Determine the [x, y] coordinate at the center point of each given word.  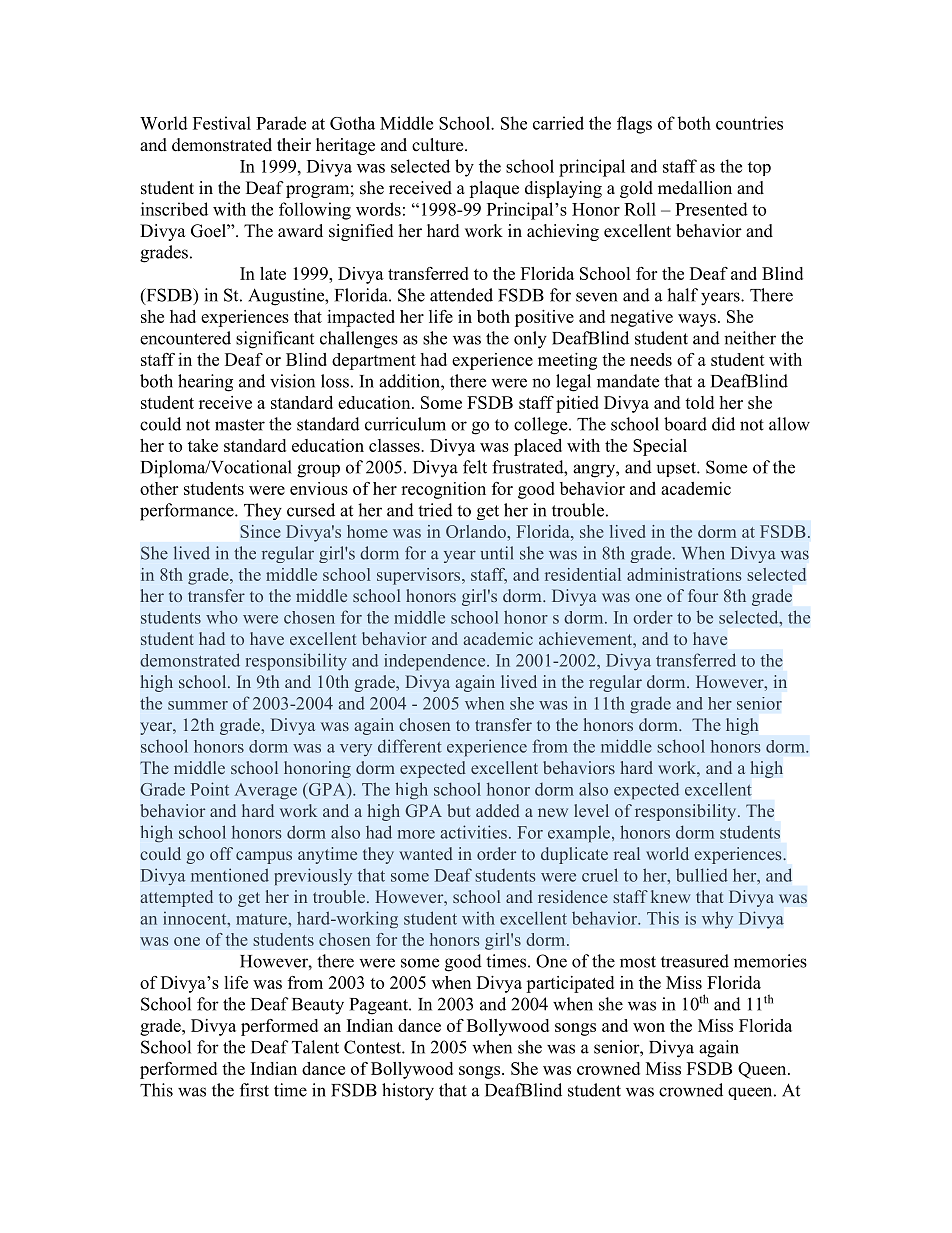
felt [475, 467]
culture [439, 145]
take [203, 445]
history [408, 1092]
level [591, 810]
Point [210, 789]
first [254, 1090]
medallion [695, 188]
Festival [222, 123]
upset [677, 469]
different [410, 746]
